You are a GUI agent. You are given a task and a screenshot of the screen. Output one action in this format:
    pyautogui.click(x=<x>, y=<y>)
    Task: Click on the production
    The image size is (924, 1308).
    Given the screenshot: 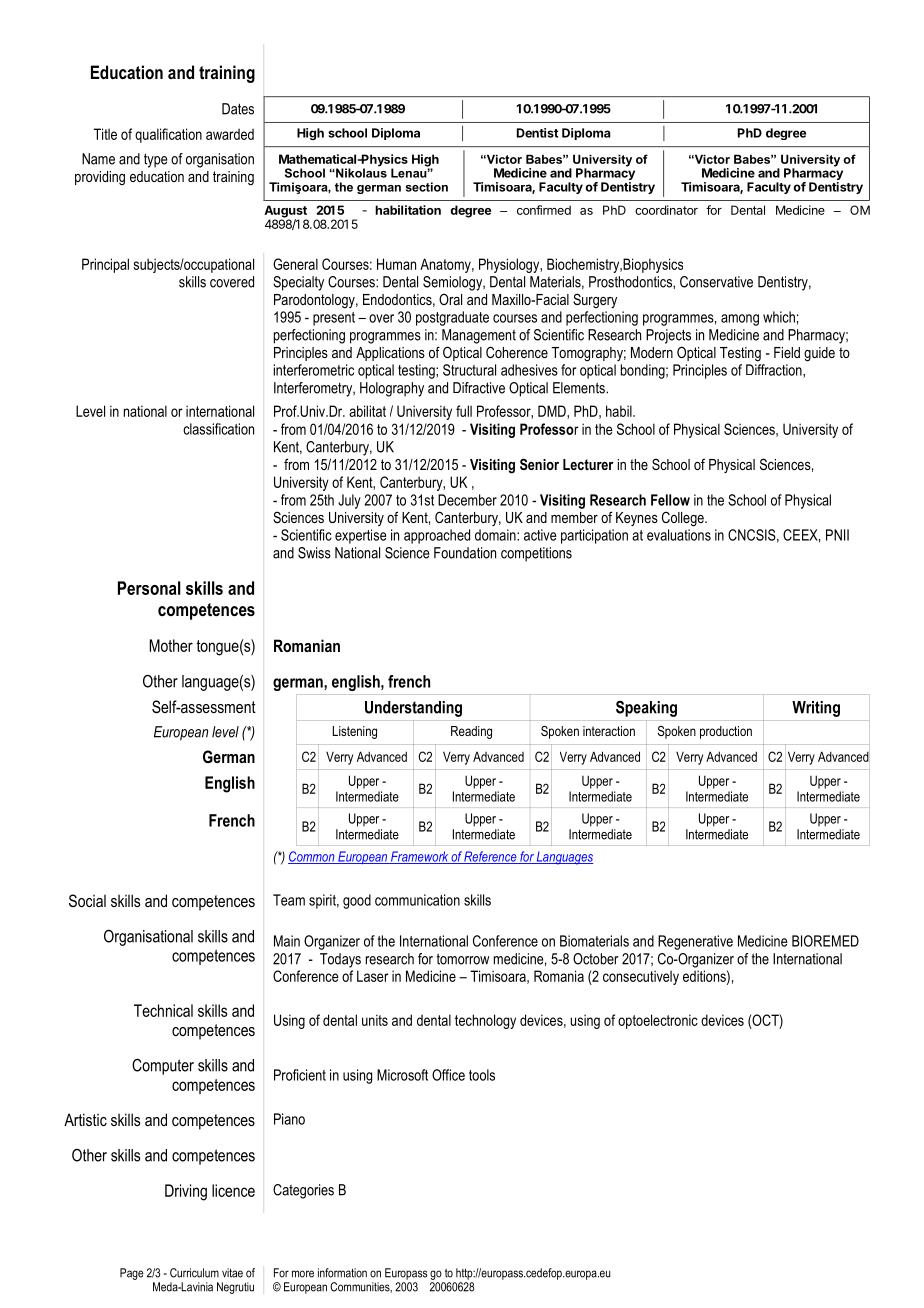 What is the action you would take?
    pyautogui.click(x=726, y=732)
